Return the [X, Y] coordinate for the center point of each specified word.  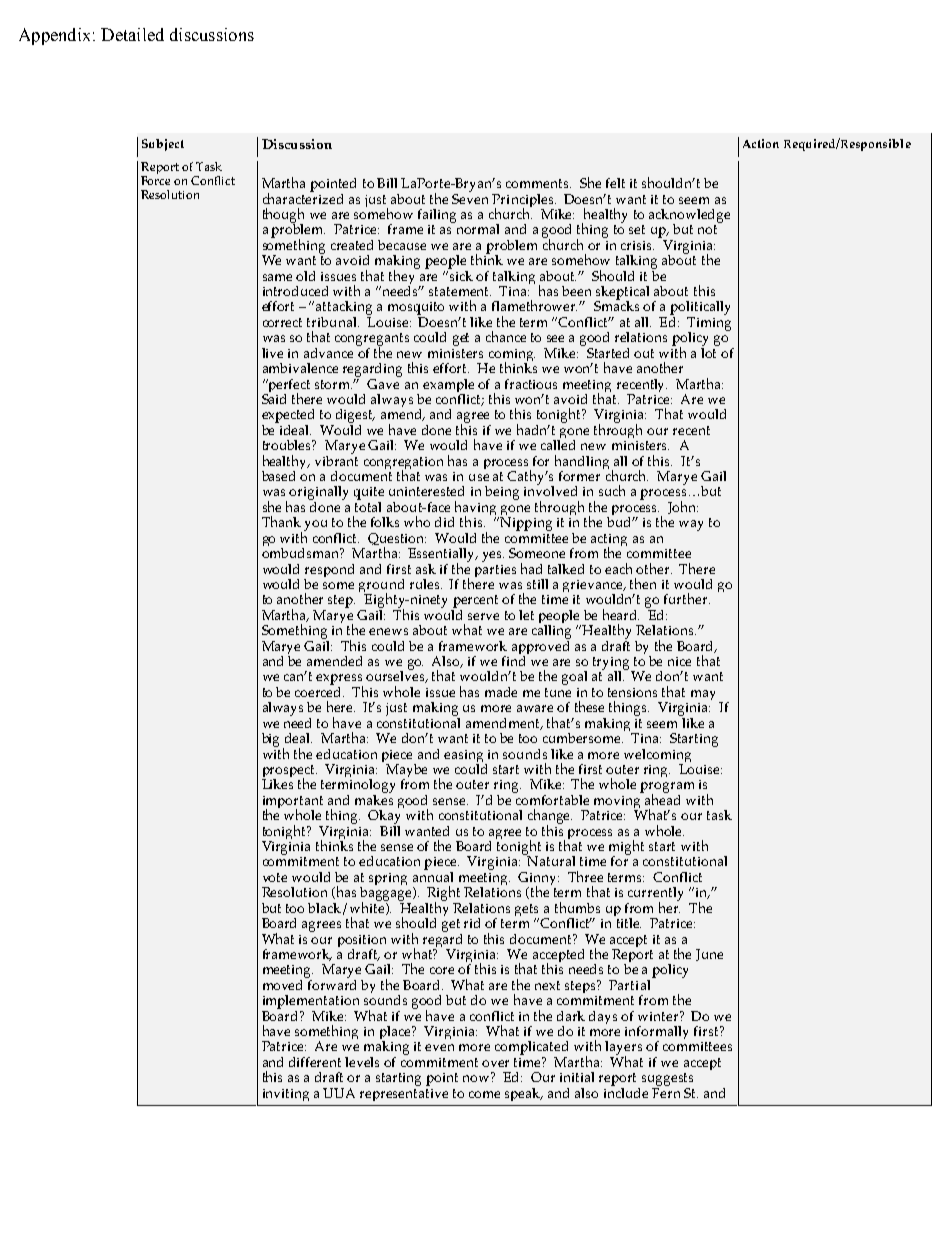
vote [275, 877]
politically [700, 309]
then [643, 583]
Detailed [132, 34]
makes [374, 798]
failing [437, 216]
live [272, 353]
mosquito [416, 310]
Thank [281, 521]
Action [761, 143]
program [667, 789]
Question [397, 540]
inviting [286, 1095]
